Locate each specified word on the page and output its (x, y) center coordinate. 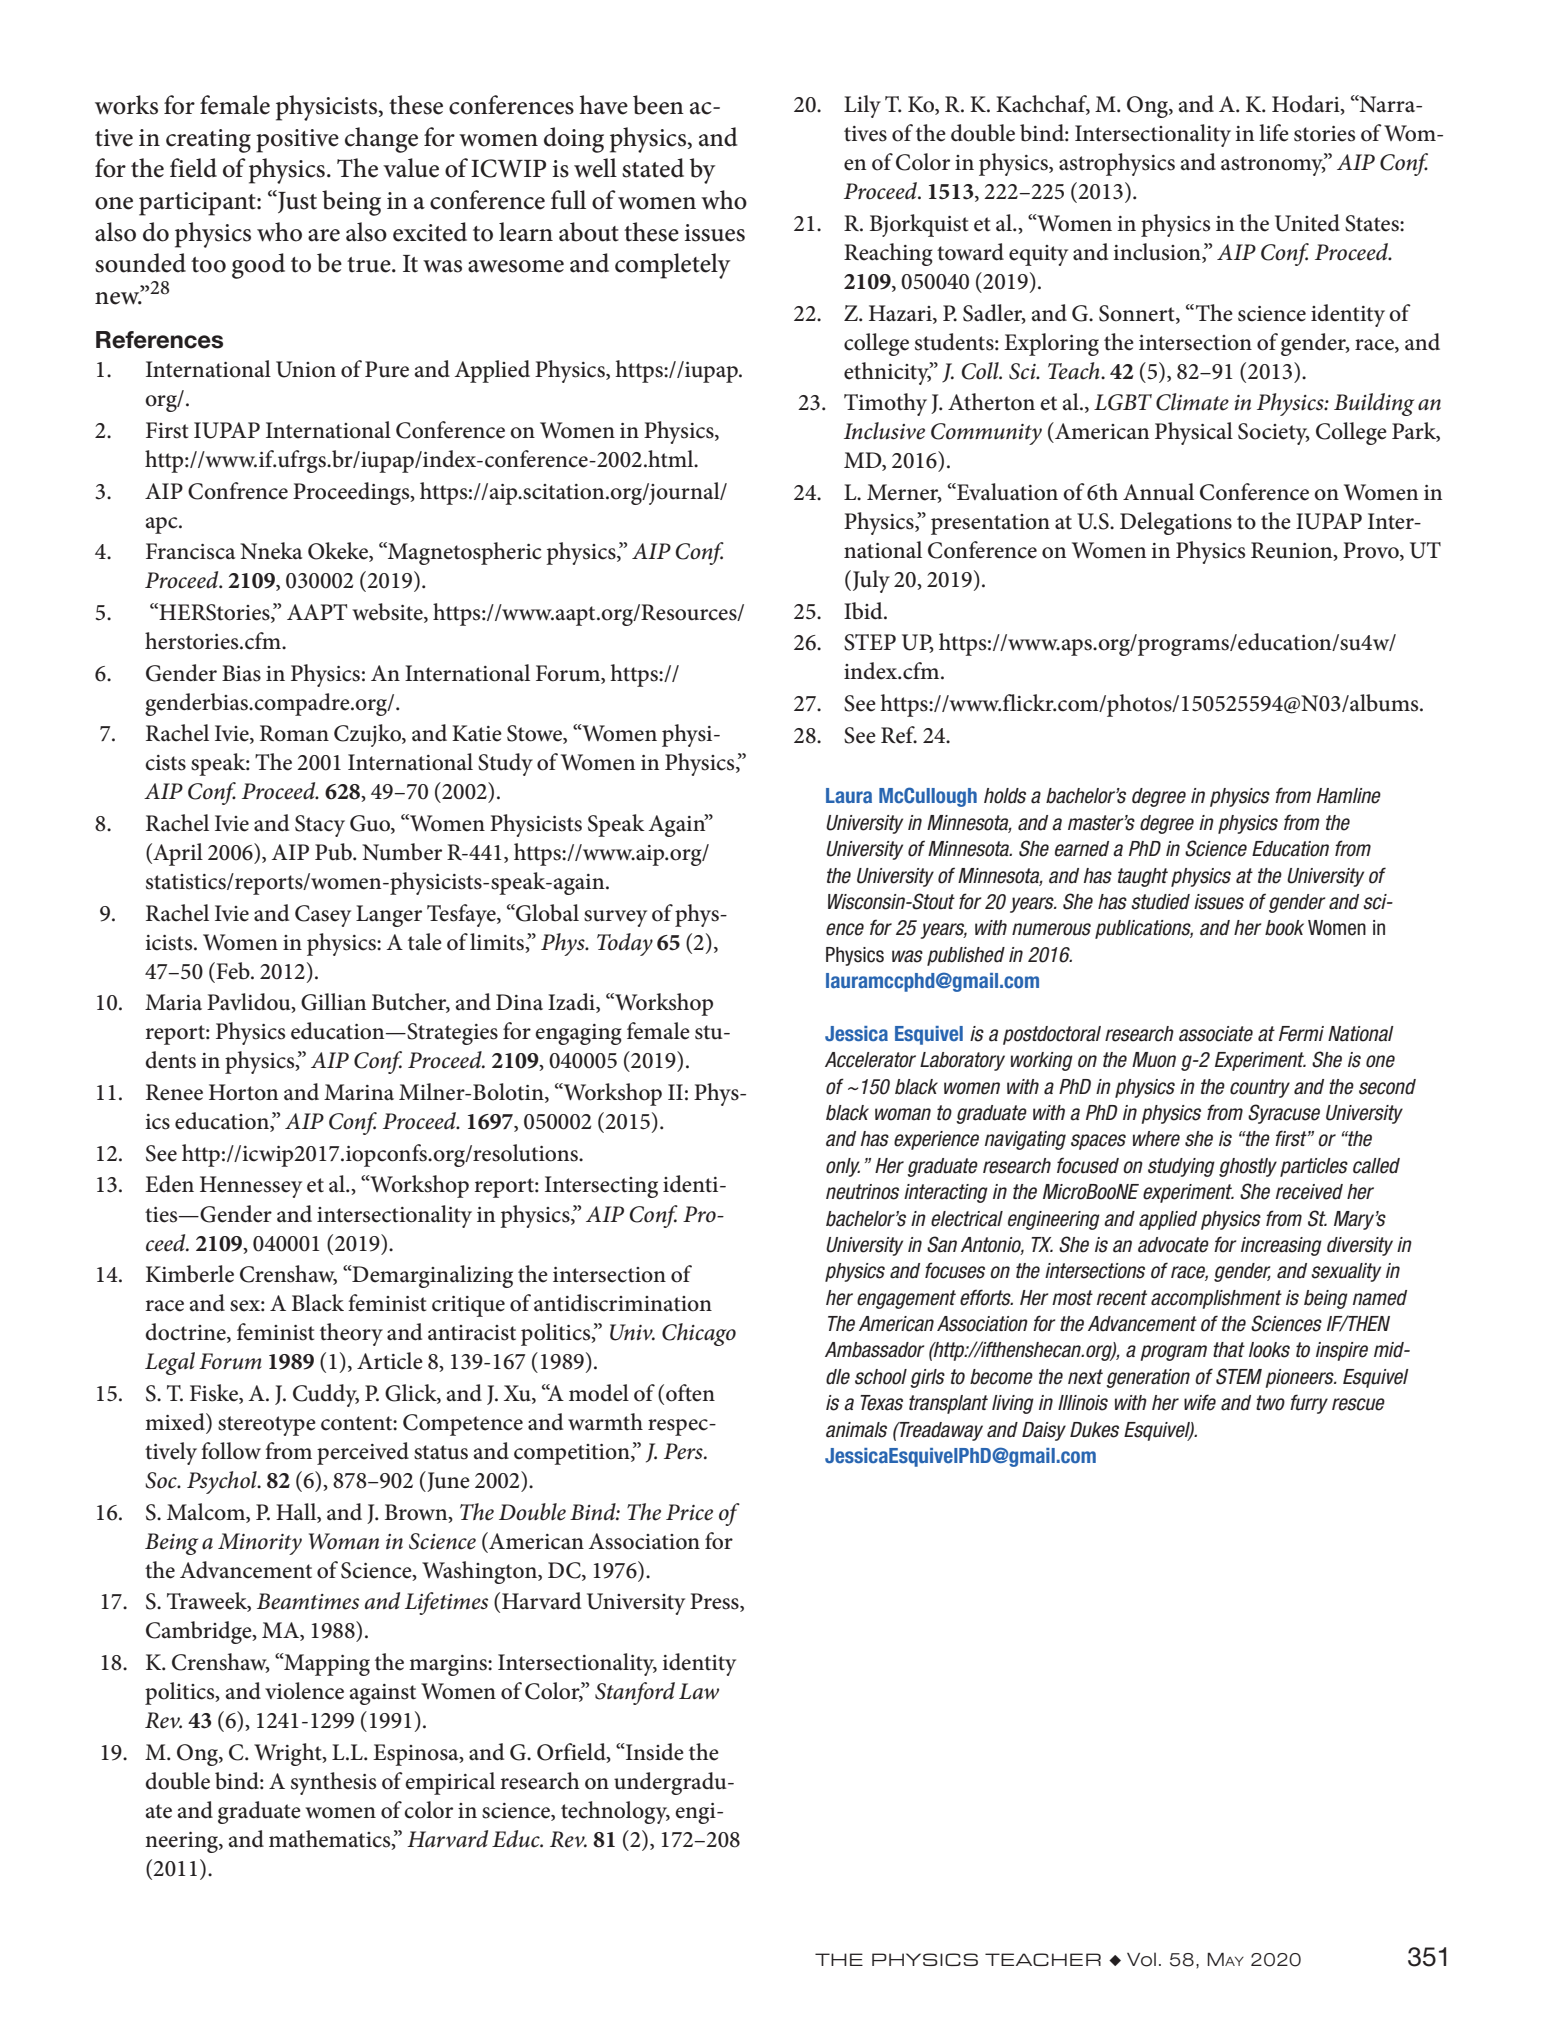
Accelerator (870, 1060)
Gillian (333, 1002)
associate (1216, 1034)
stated (653, 168)
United (1307, 223)
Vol (1141, 1959)
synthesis (333, 1783)
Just (296, 201)
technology (615, 1812)
